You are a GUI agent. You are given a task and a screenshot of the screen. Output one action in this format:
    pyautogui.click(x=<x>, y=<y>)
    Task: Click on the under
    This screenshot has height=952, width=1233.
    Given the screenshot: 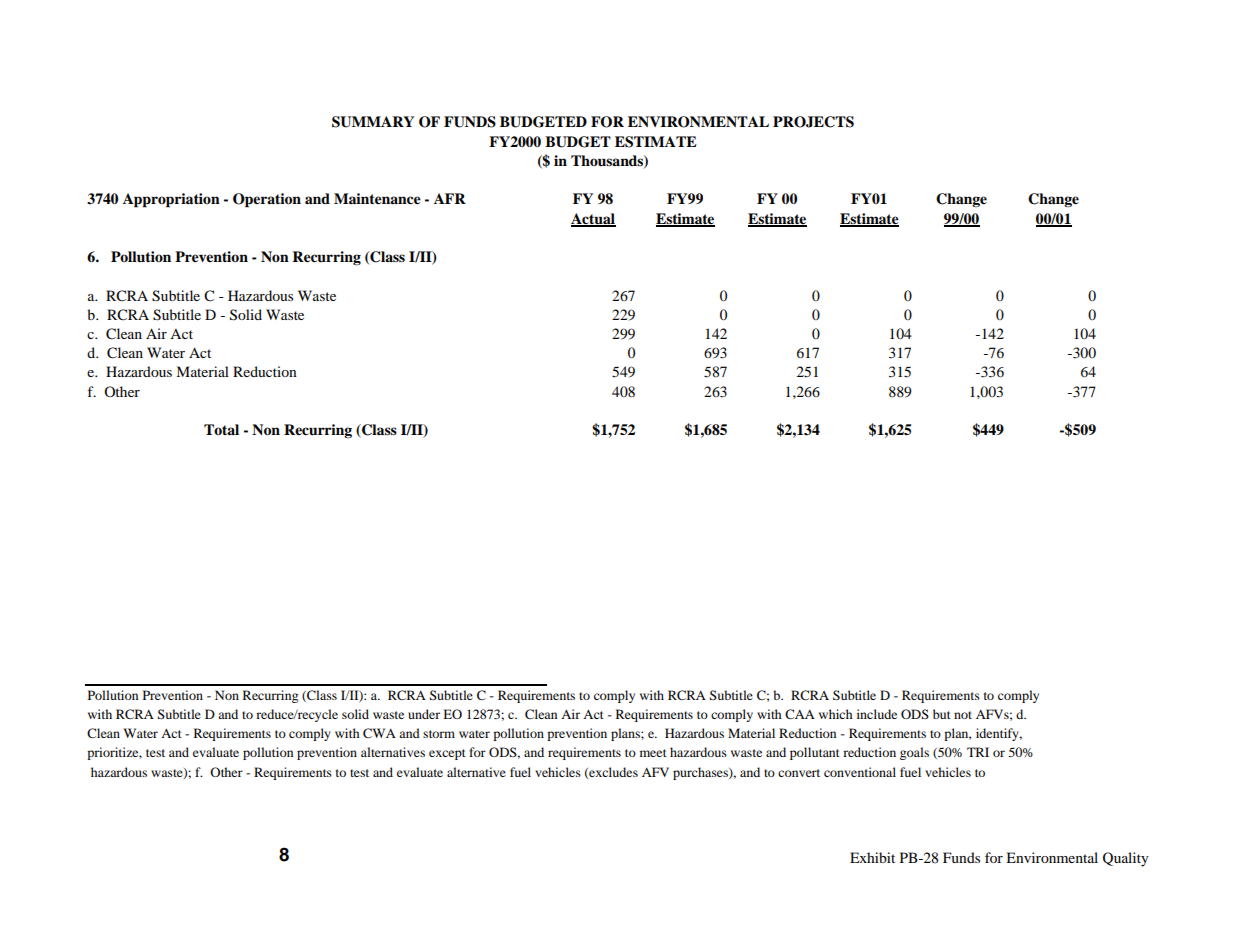 What is the action you would take?
    pyautogui.click(x=424, y=714)
